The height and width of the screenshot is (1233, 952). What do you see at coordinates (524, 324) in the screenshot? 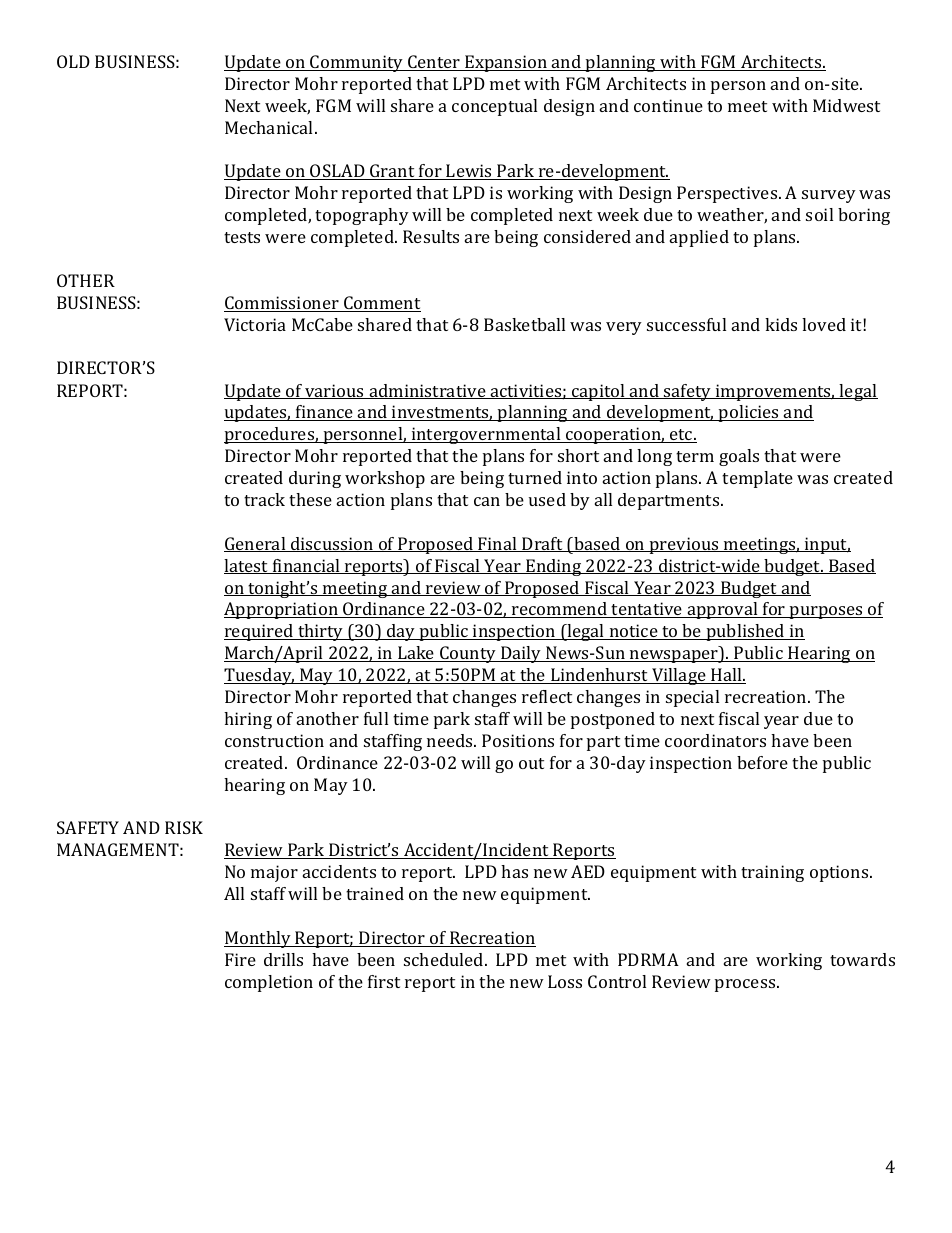
I see `Basketball` at bounding box center [524, 324].
